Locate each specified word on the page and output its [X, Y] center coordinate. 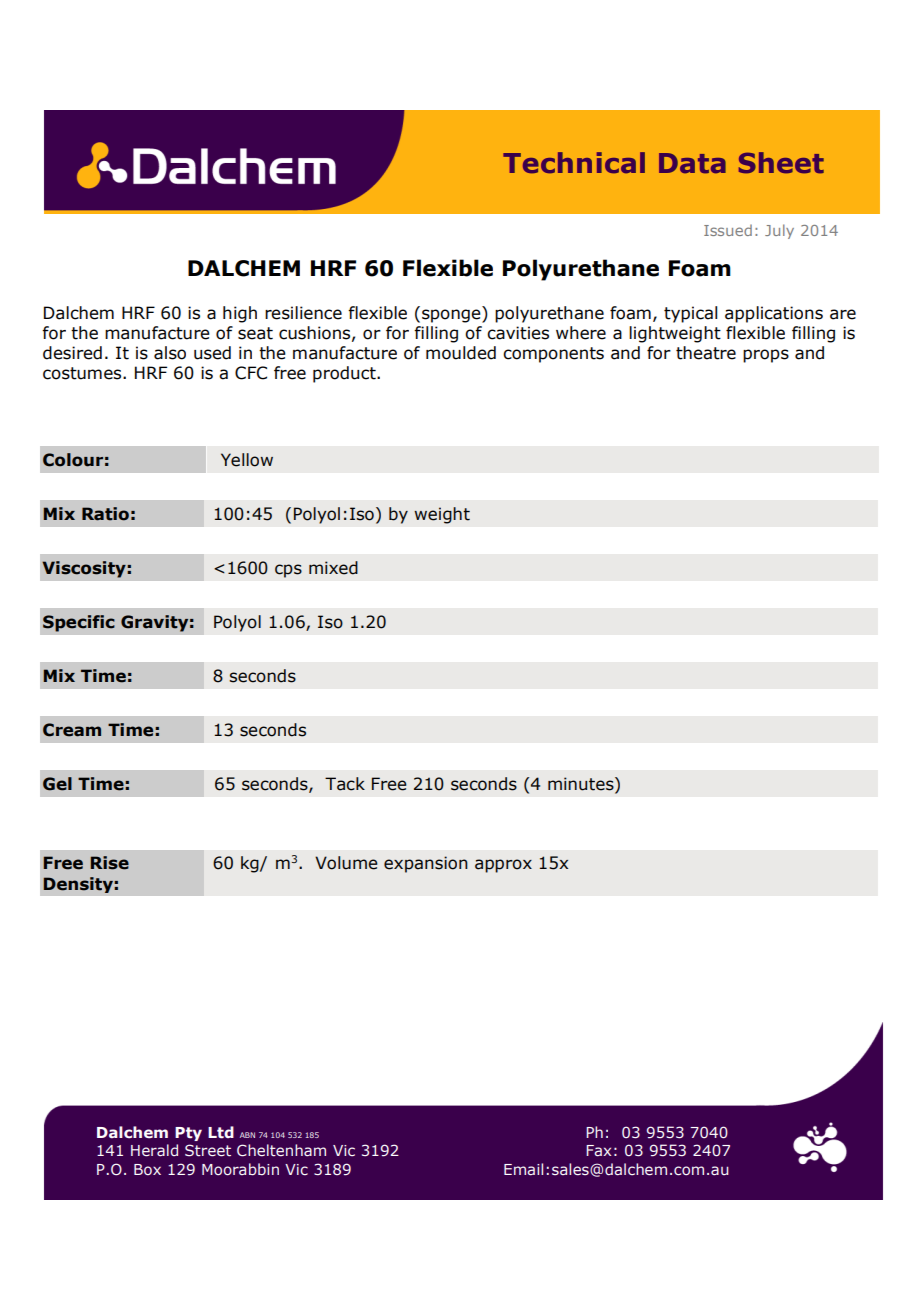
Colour [73, 460]
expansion [426, 864]
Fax [598, 1150]
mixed [333, 568]
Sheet [781, 162]
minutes [582, 784]
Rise [110, 863]
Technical [574, 162]
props [766, 356]
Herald [154, 1150]
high [240, 314]
